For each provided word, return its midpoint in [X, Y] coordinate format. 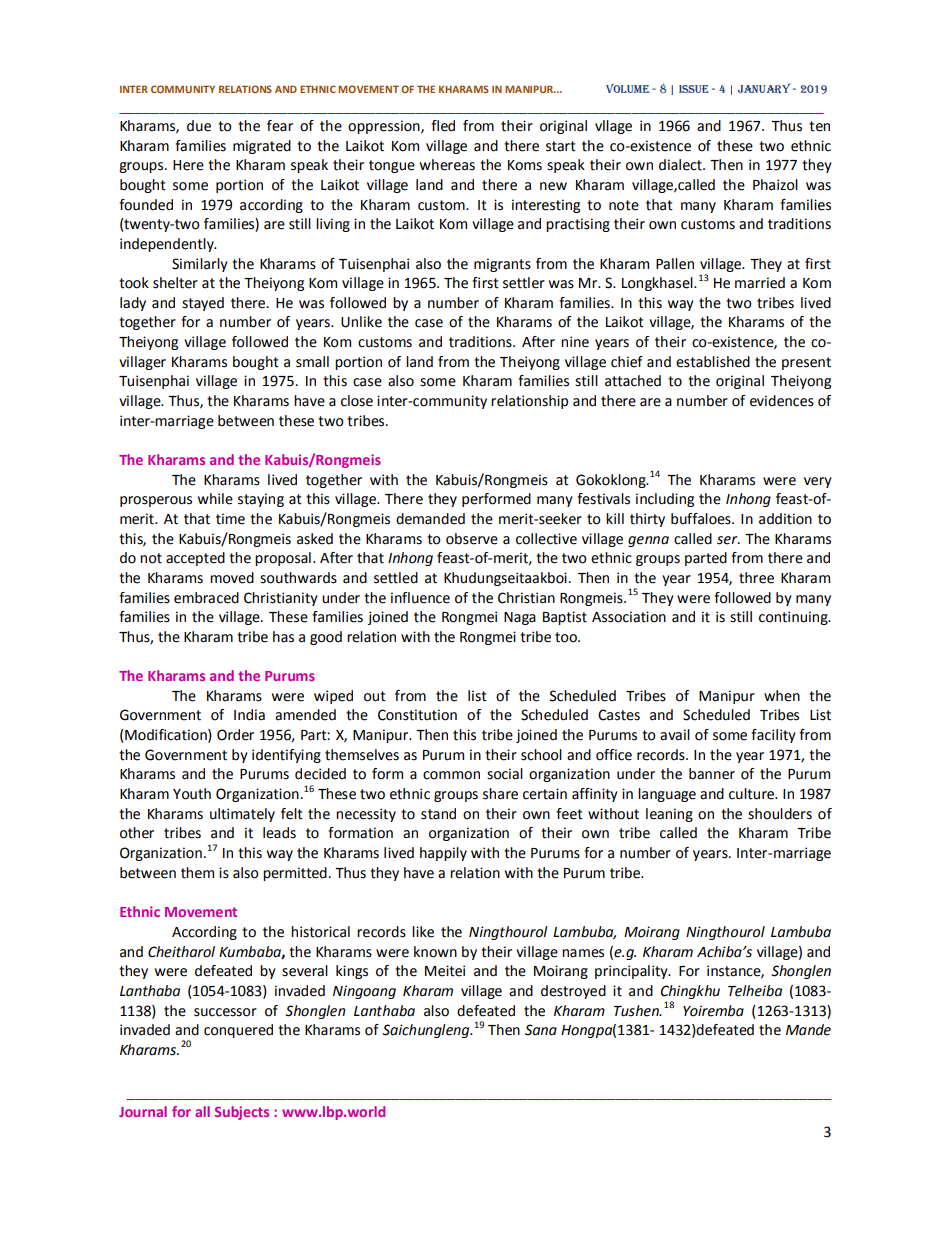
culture [753, 794]
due [199, 126]
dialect [681, 165]
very [818, 482]
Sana [541, 1030]
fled [443, 126]
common [451, 775]
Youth [192, 794]
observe [472, 539]
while [215, 499]
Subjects [242, 1113]
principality [632, 972]
